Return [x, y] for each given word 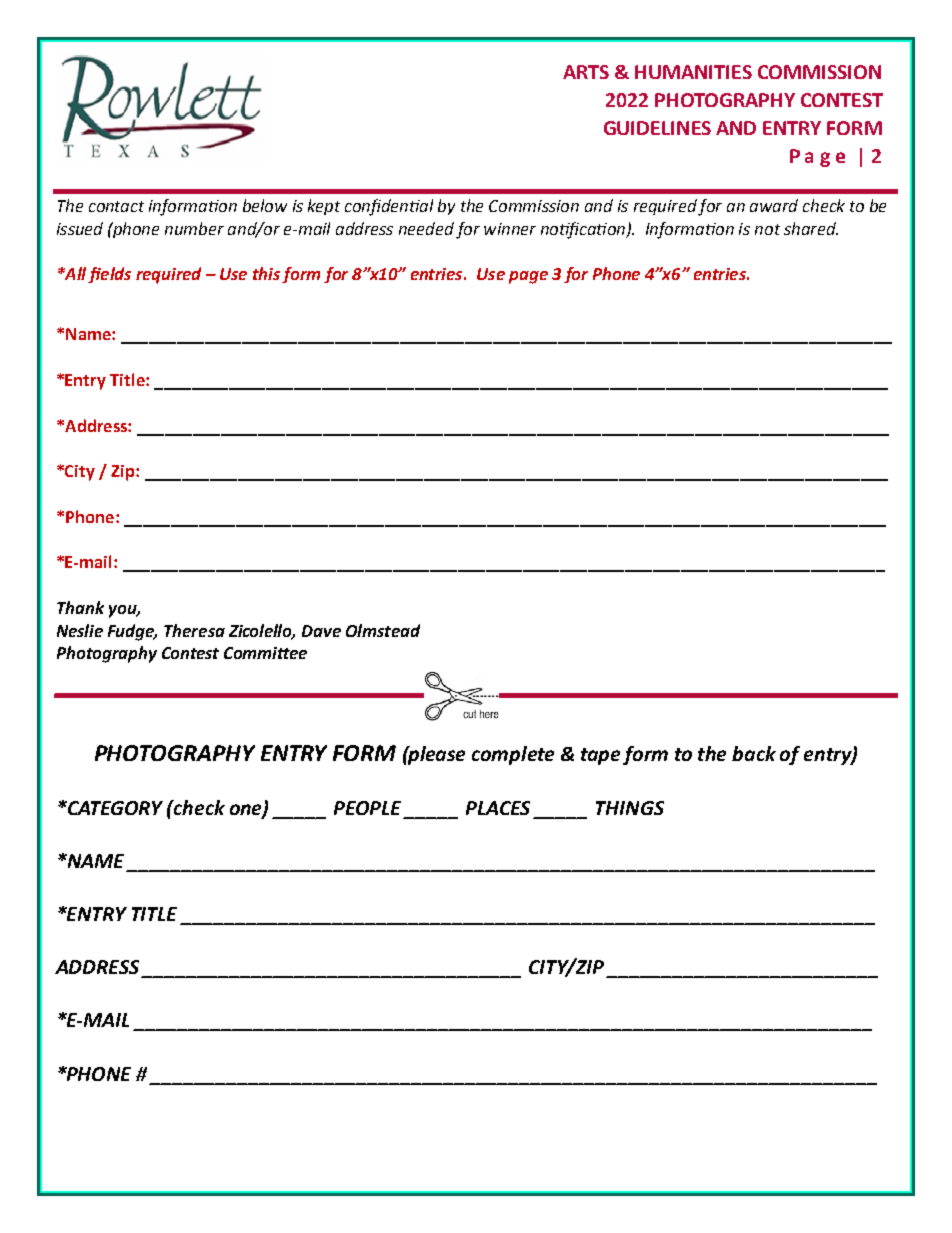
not [767, 229]
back [754, 753]
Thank [80, 607]
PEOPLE [367, 808]
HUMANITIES [693, 72]
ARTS [586, 72]
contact [116, 206]
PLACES [498, 808]
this [266, 273]
